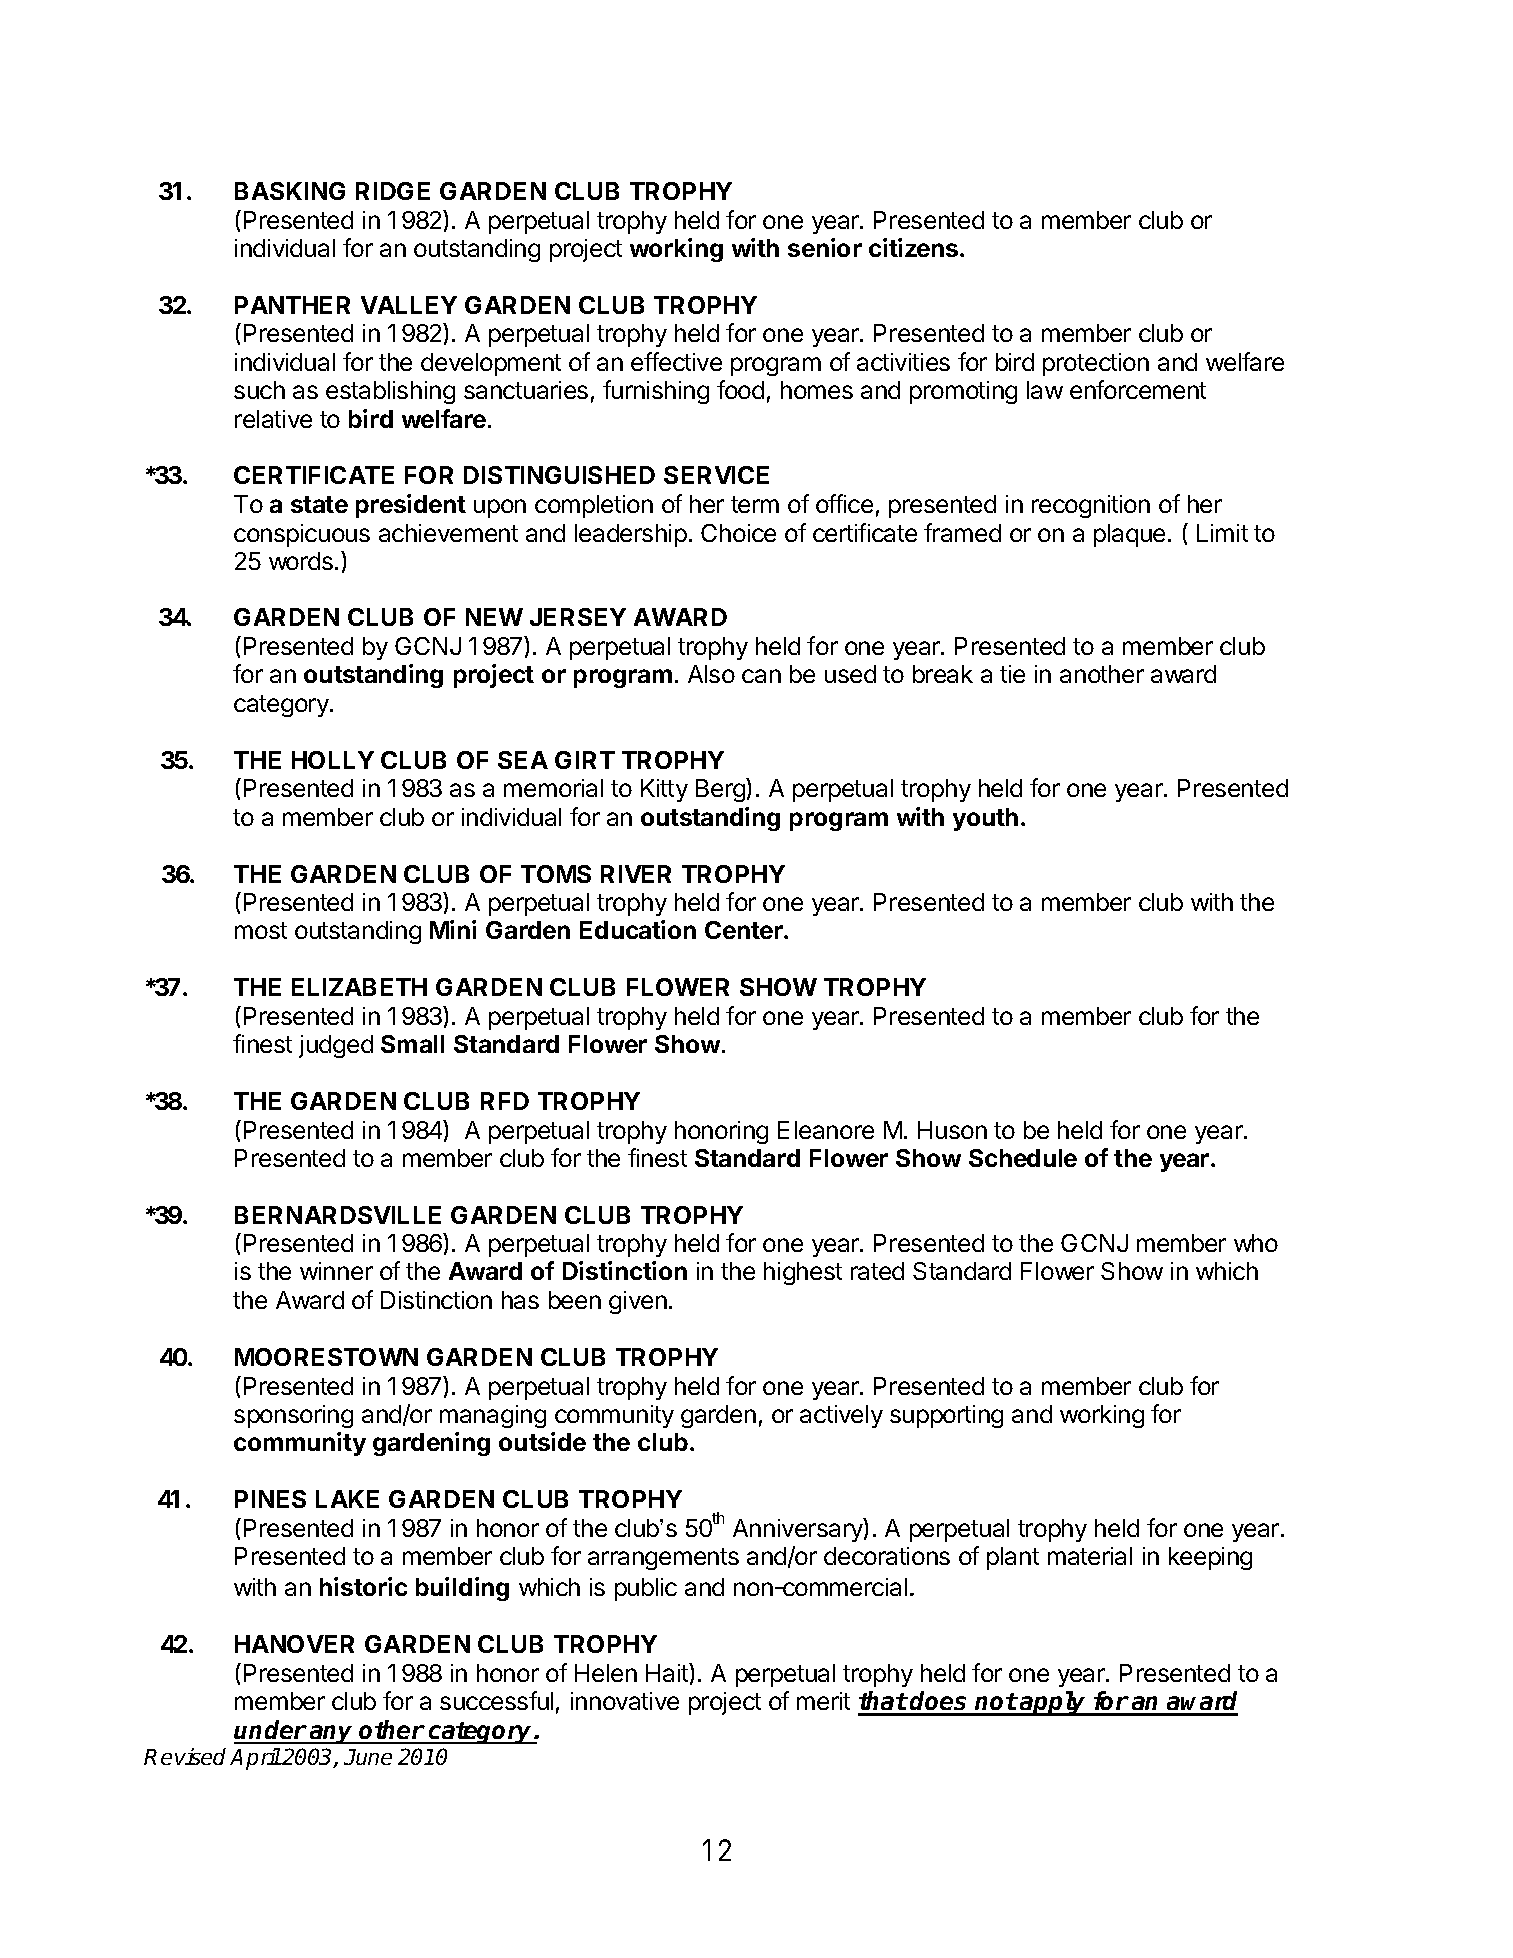 The width and height of the image is (1513, 1958). I want to click on any, so click(332, 1734).
